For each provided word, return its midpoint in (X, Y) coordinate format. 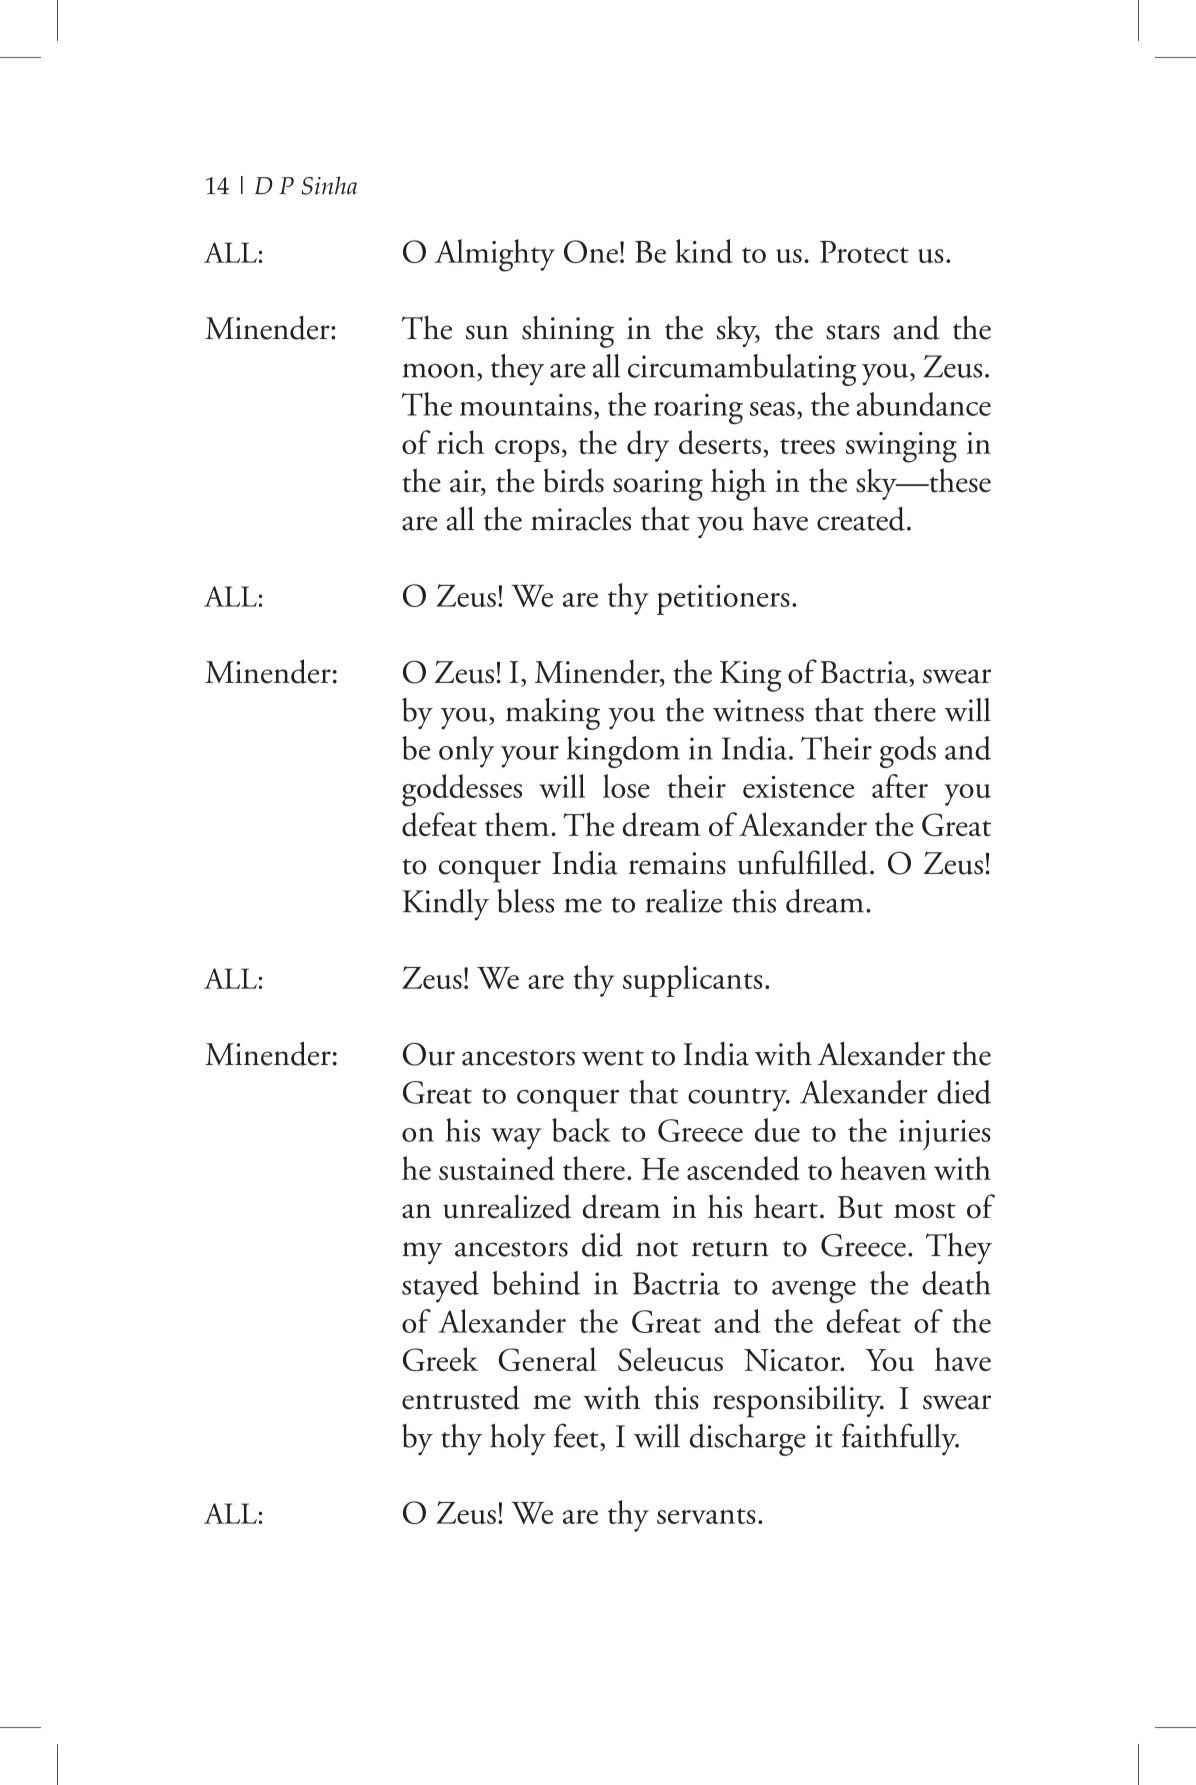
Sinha (329, 185)
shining (568, 331)
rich (460, 442)
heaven (883, 1168)
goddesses (462, 790)
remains (677, 863)
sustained (497, 1168)
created (861, 519)
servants (706, 1516)
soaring (658, 485)
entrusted (461, 1397)
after (900, 786)
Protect (864, 252)
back (581, 1130)
